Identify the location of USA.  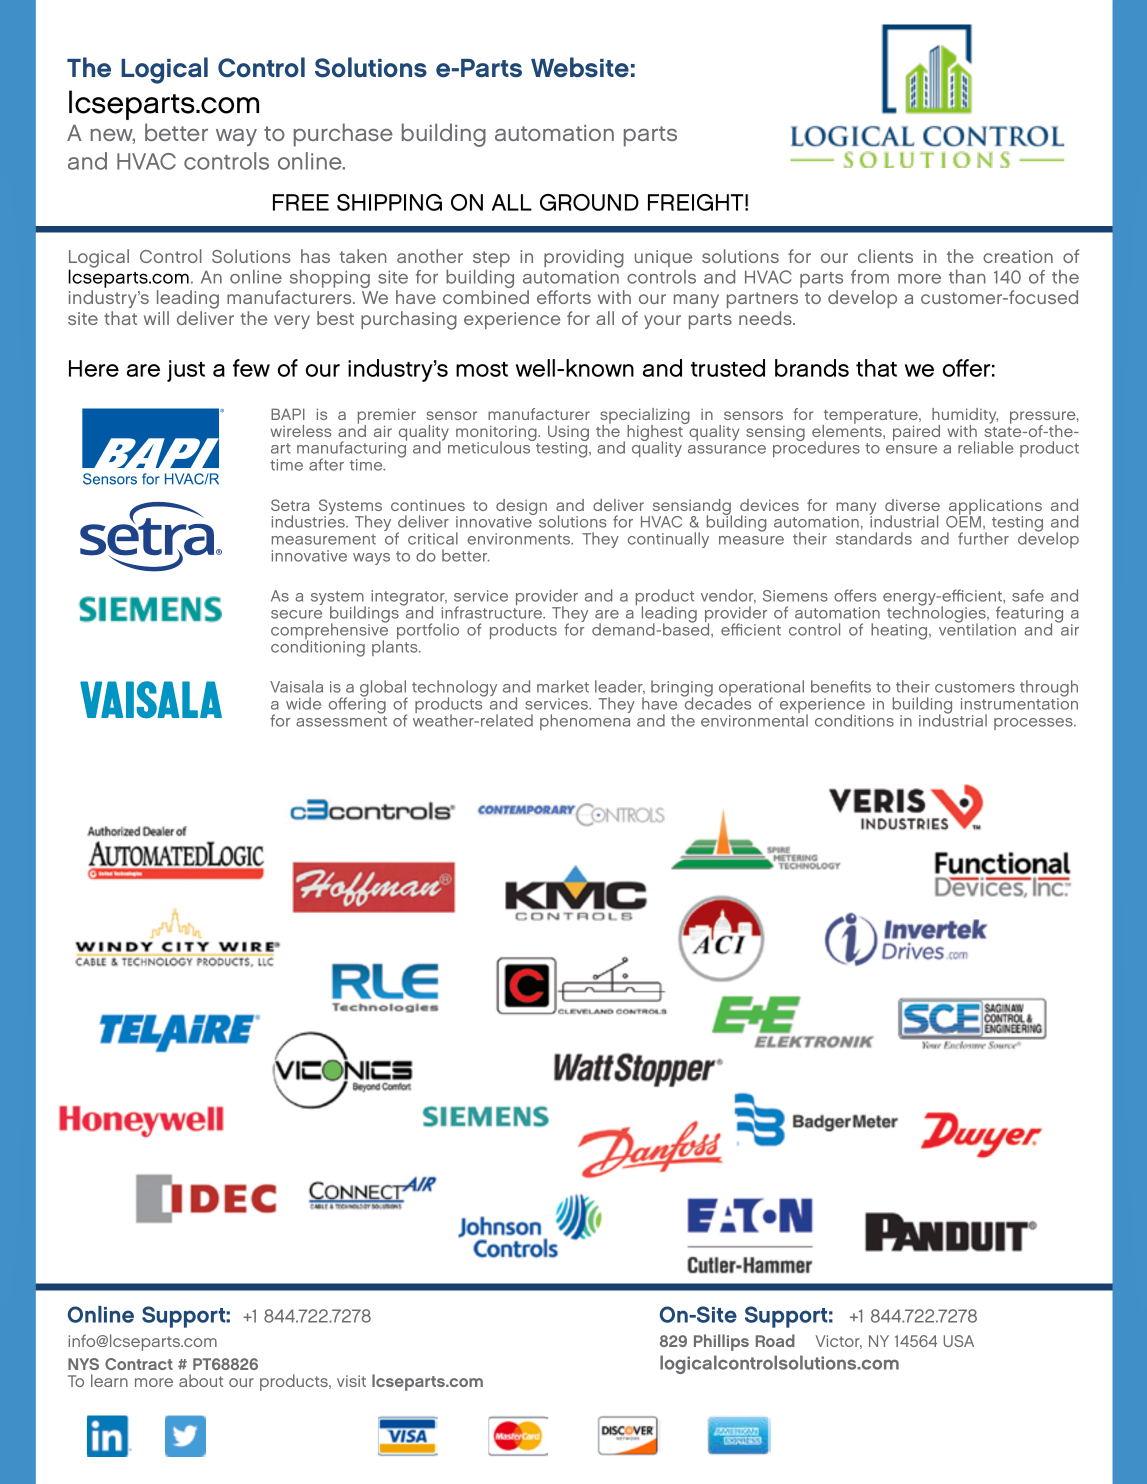
(959, 1341).
